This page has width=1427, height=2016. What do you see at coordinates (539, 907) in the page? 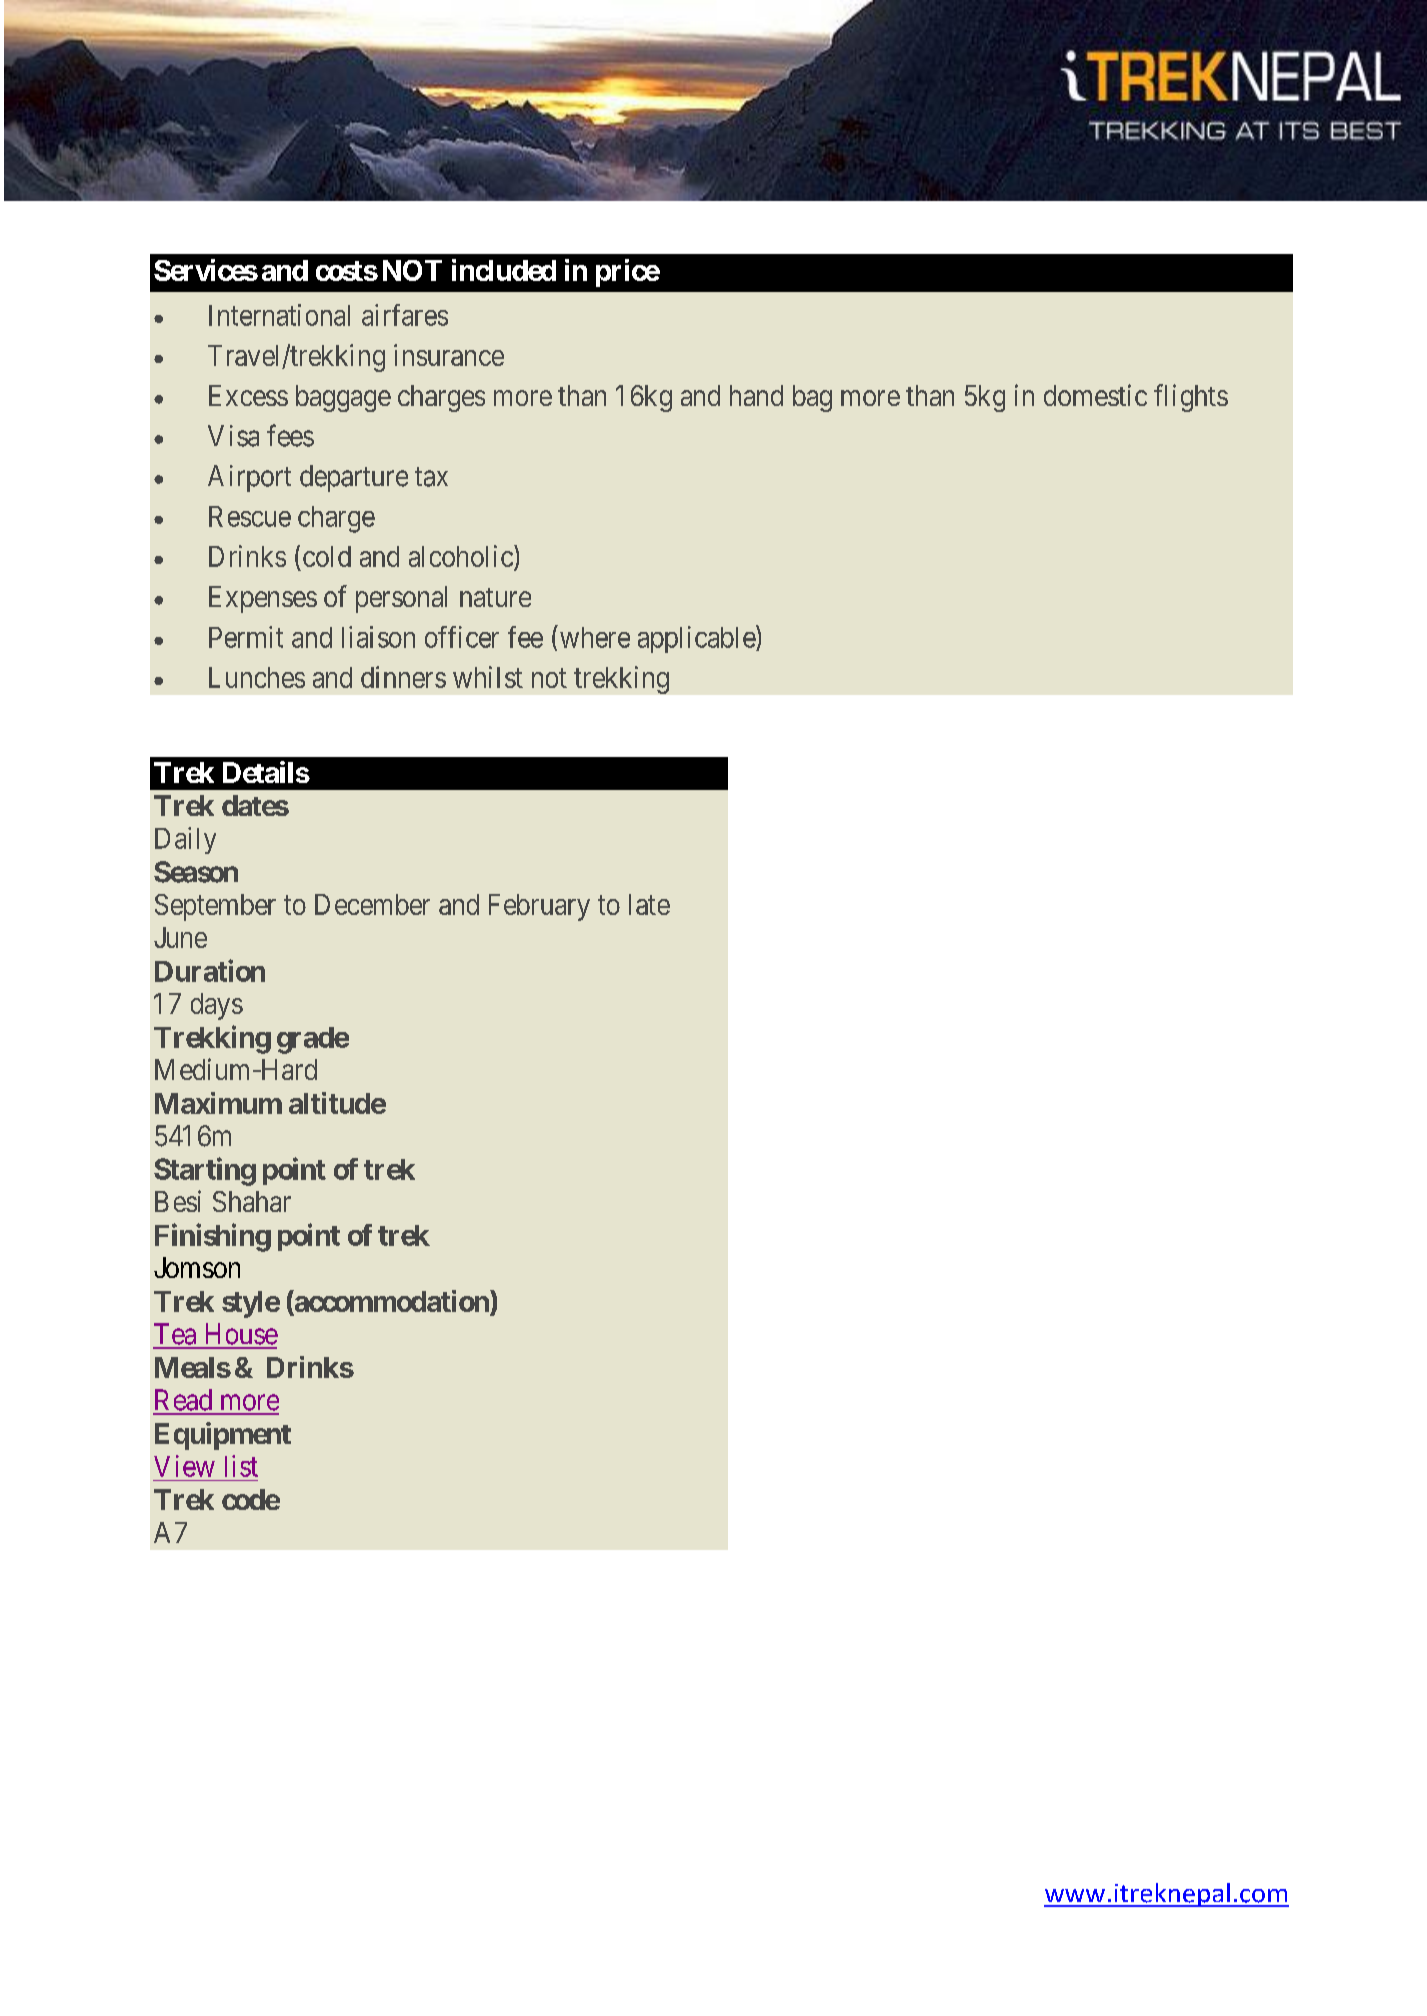
I see `February` at bounding box center [539, 907].
